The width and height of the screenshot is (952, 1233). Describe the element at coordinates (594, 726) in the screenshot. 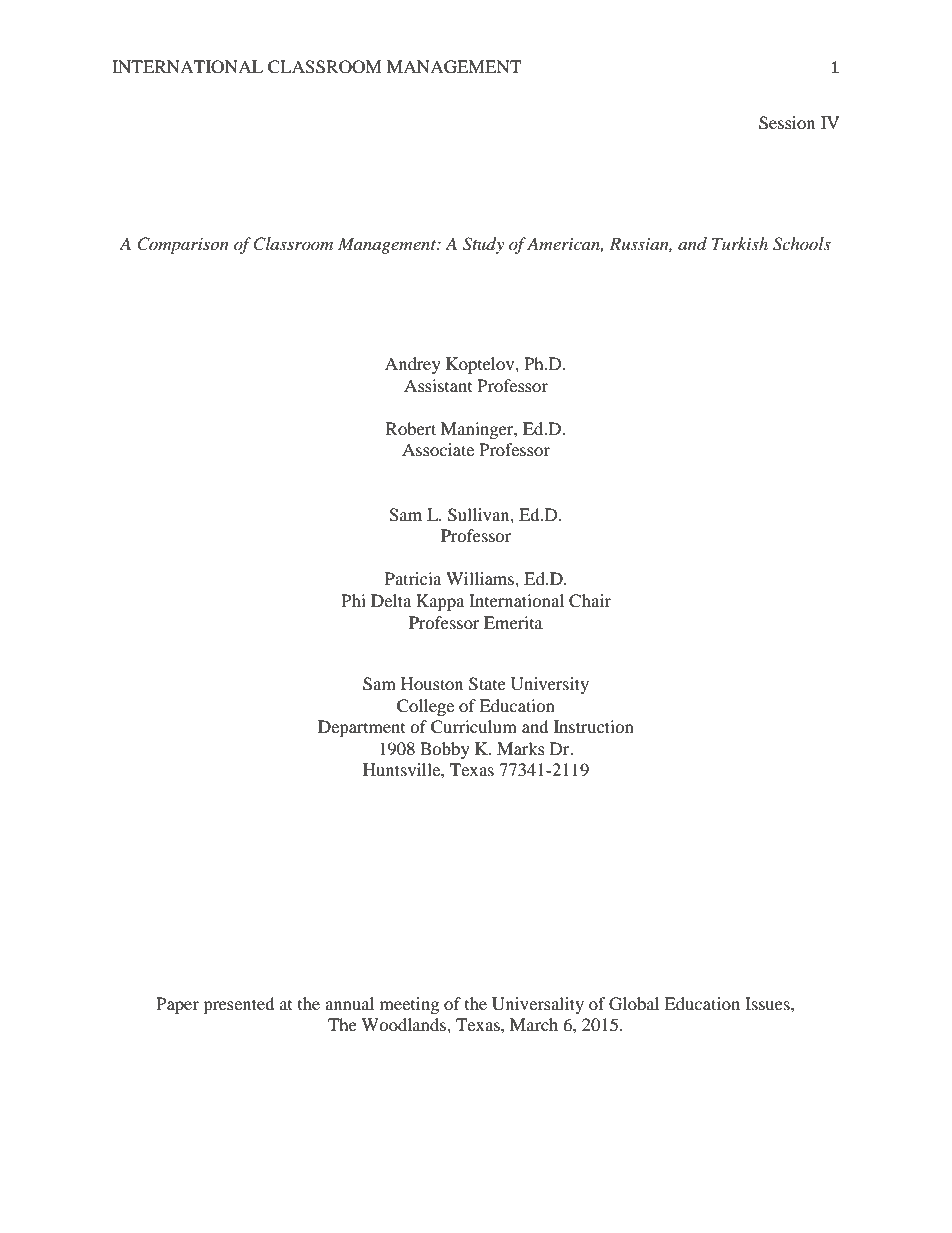

I see `Instruction` at that location.
